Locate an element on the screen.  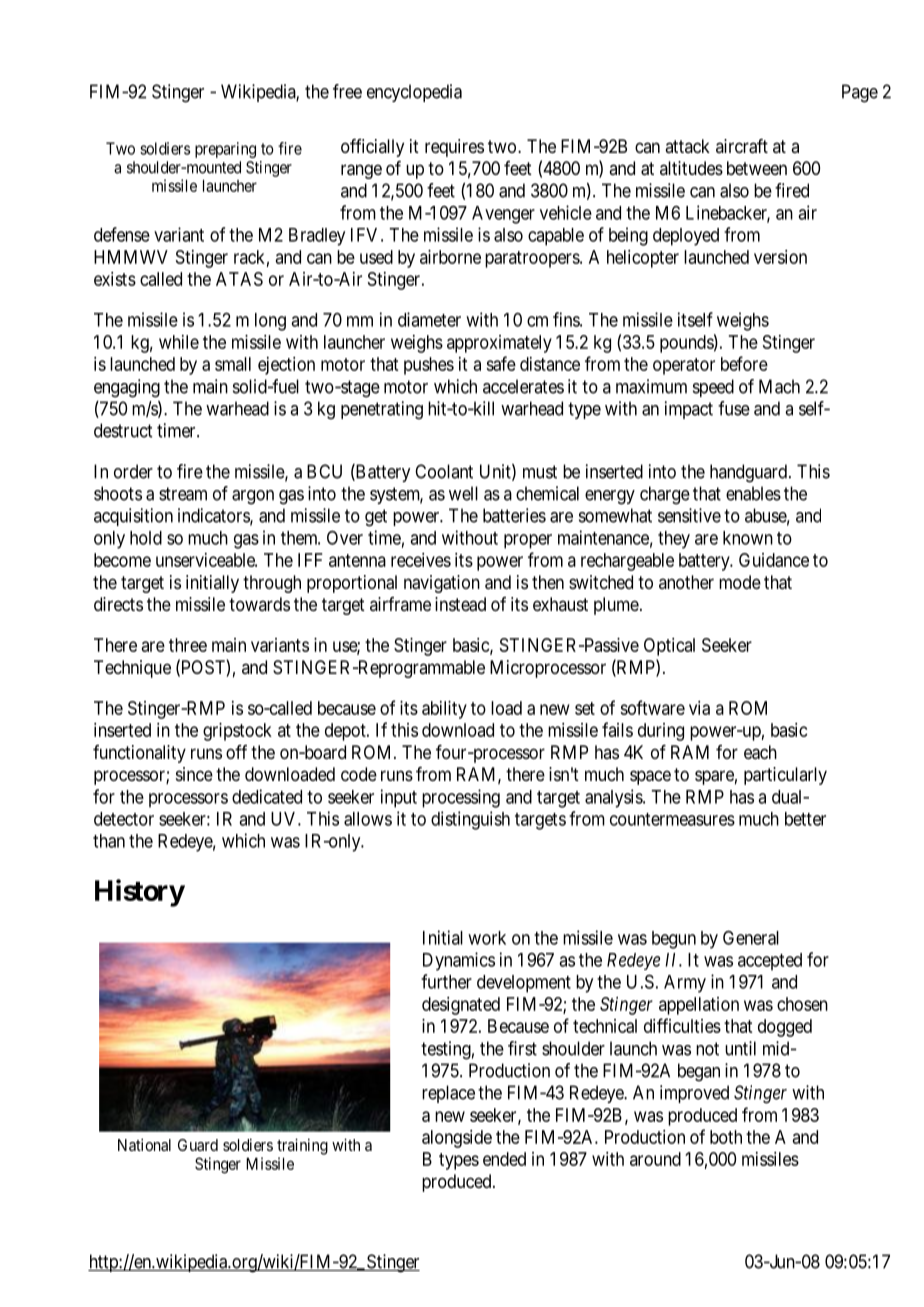
National is located at coordinates (144, 1144).
